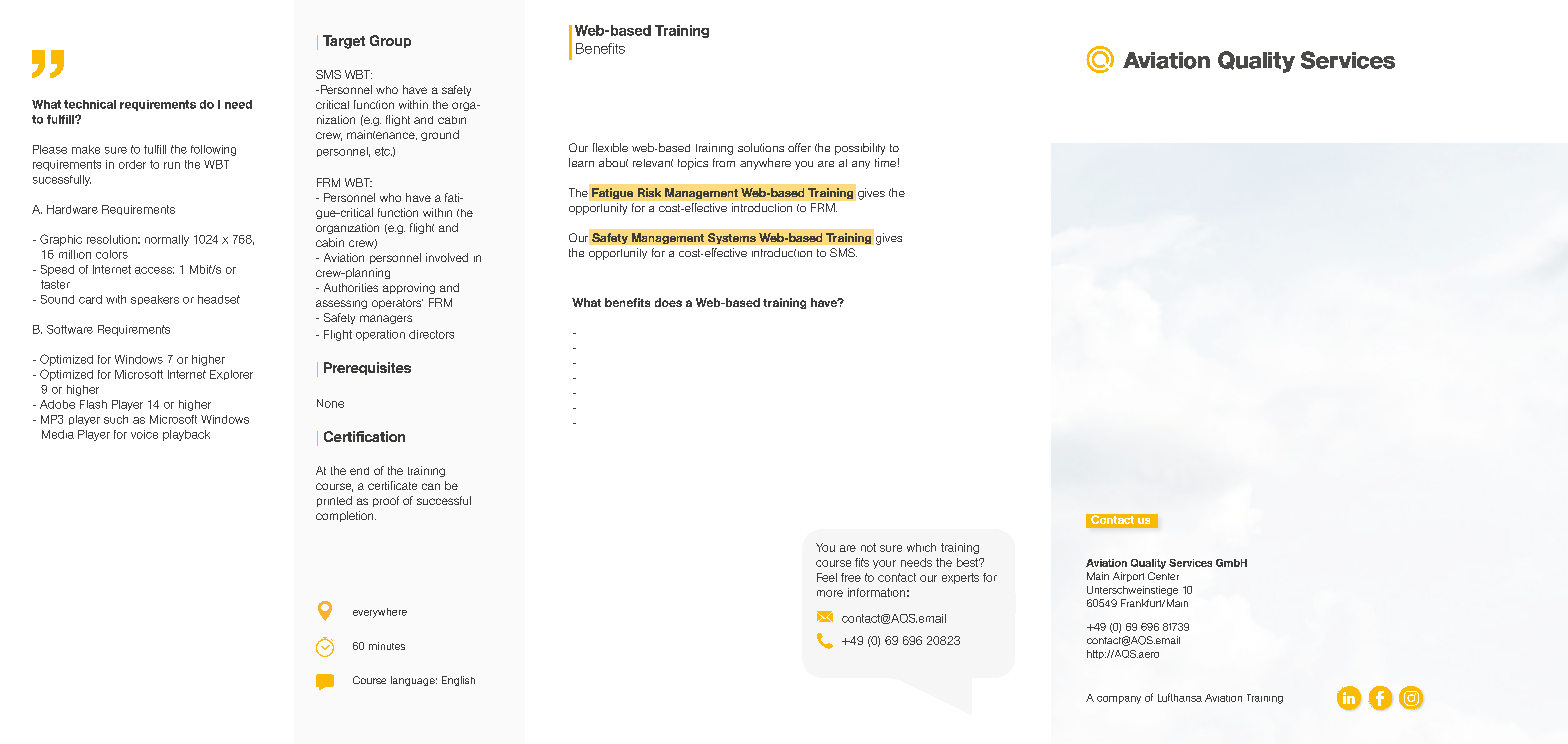 This screenshot has width=1568, height=744. Describe the element at coordinates (431, 334) in the screenshot. I see `directors` at that location.
